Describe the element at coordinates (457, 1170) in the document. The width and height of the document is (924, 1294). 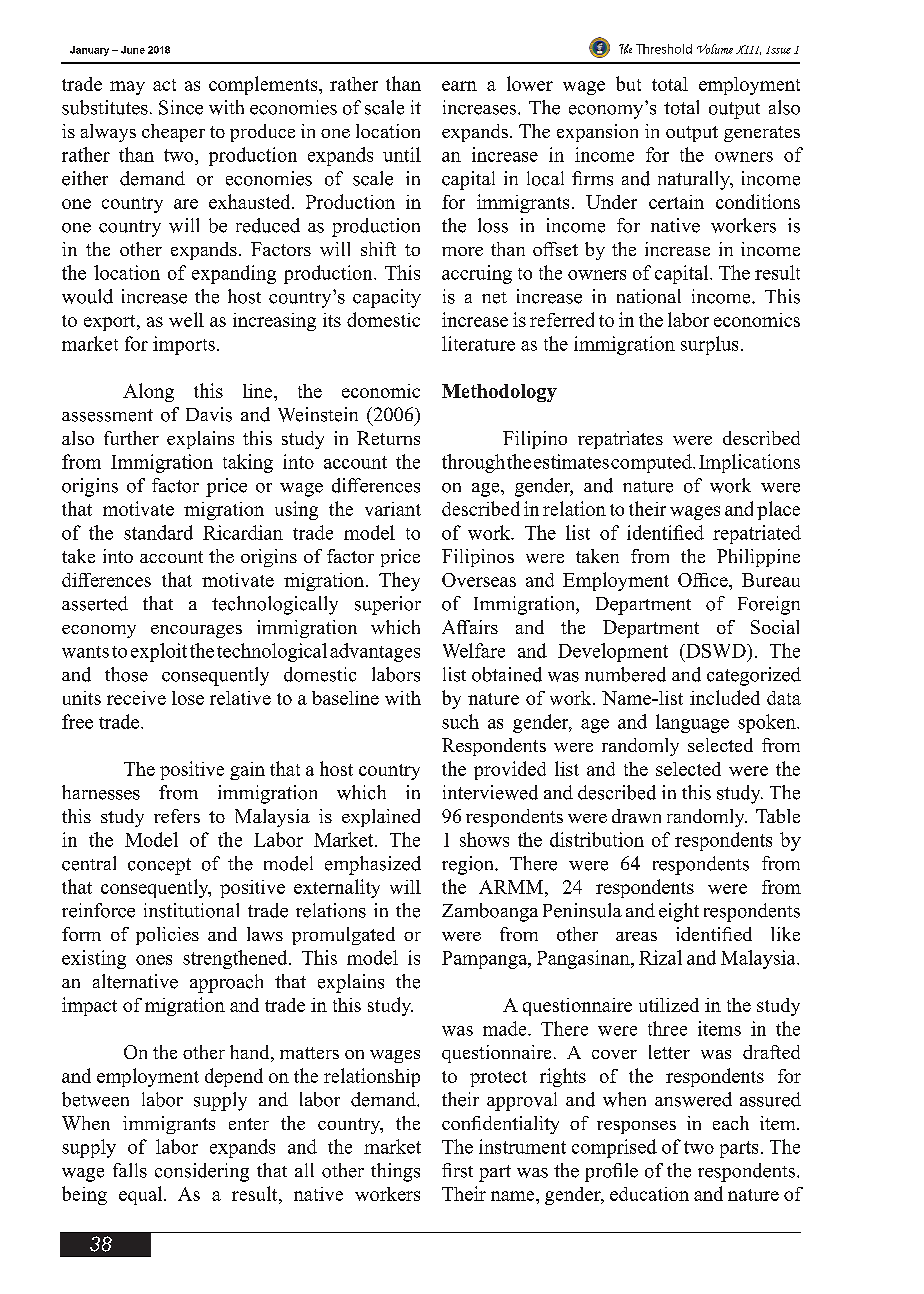
I see `first` at that location.
